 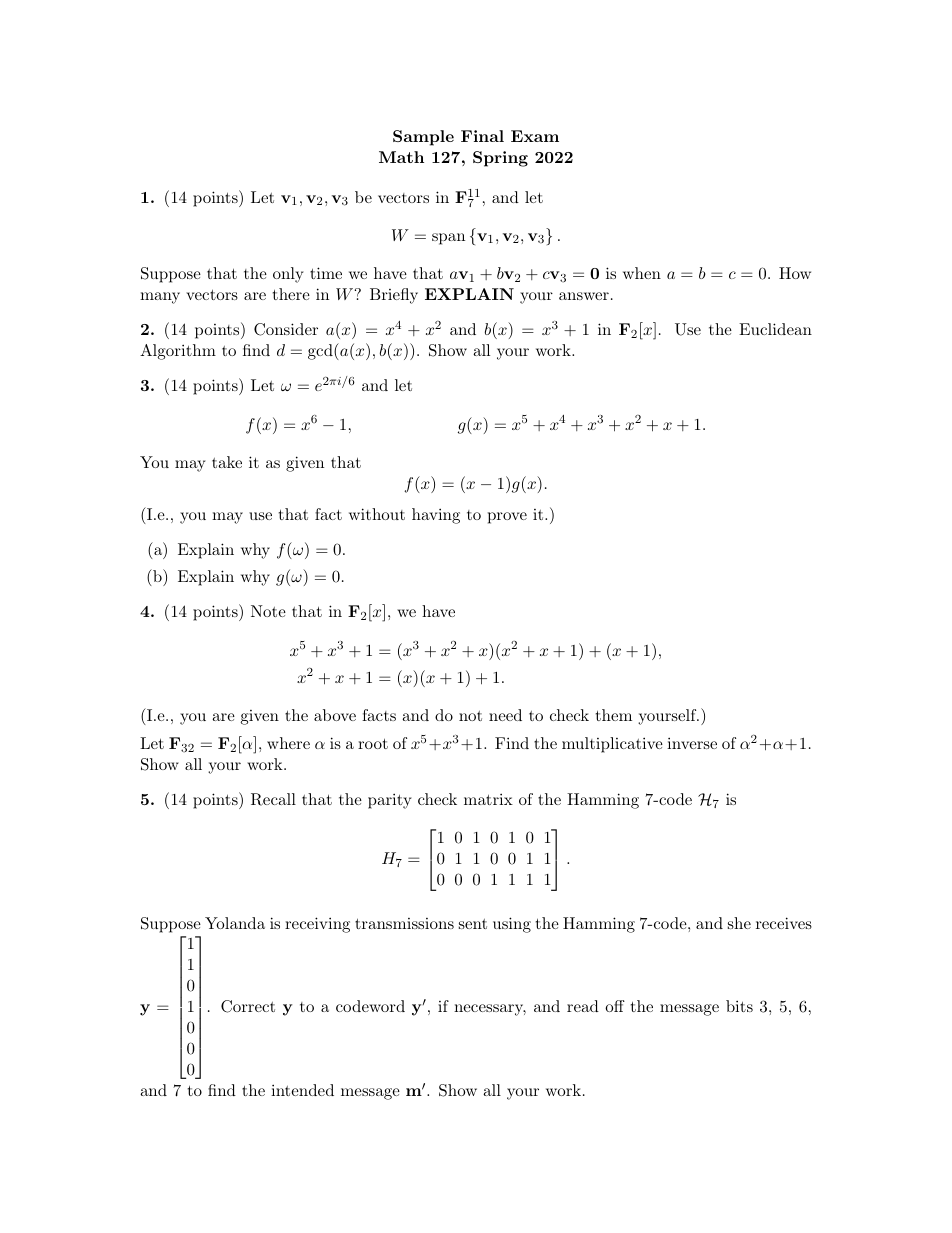 I want to click on Note, so click(x=268, y=611).
